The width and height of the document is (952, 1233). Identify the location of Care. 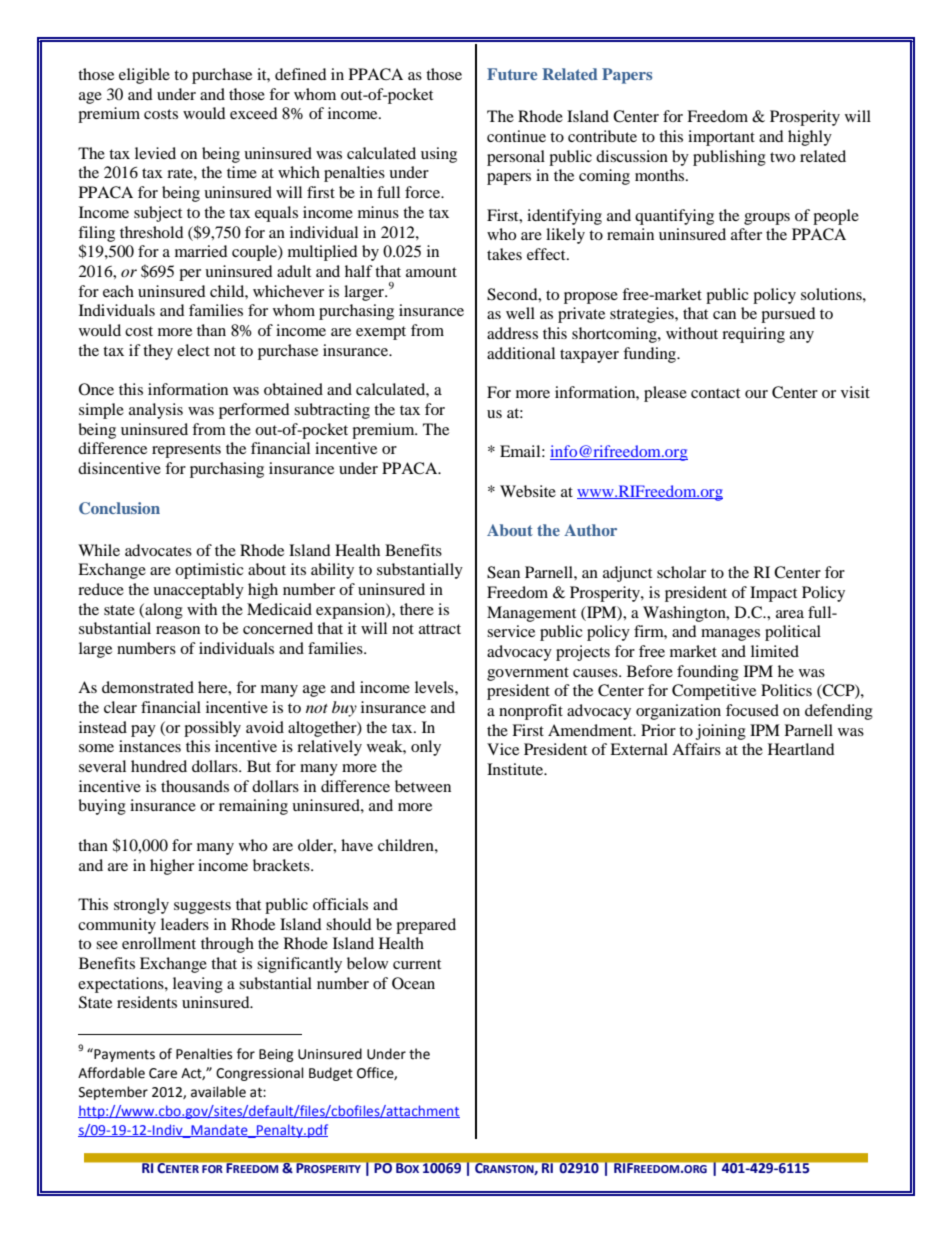
(163, 1073).
